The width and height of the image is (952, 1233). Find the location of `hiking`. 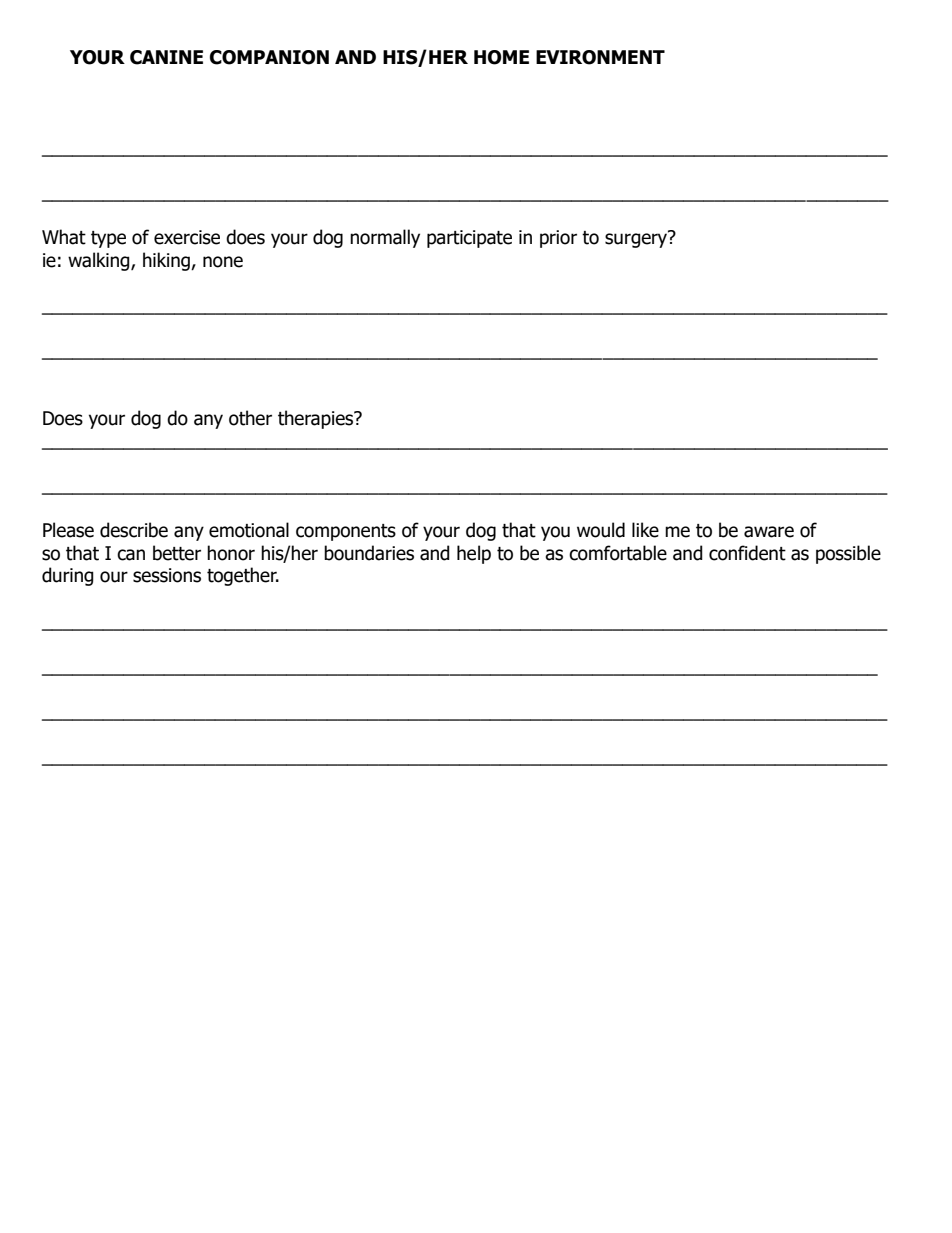

hiking is located at coordinates (167, 261).
